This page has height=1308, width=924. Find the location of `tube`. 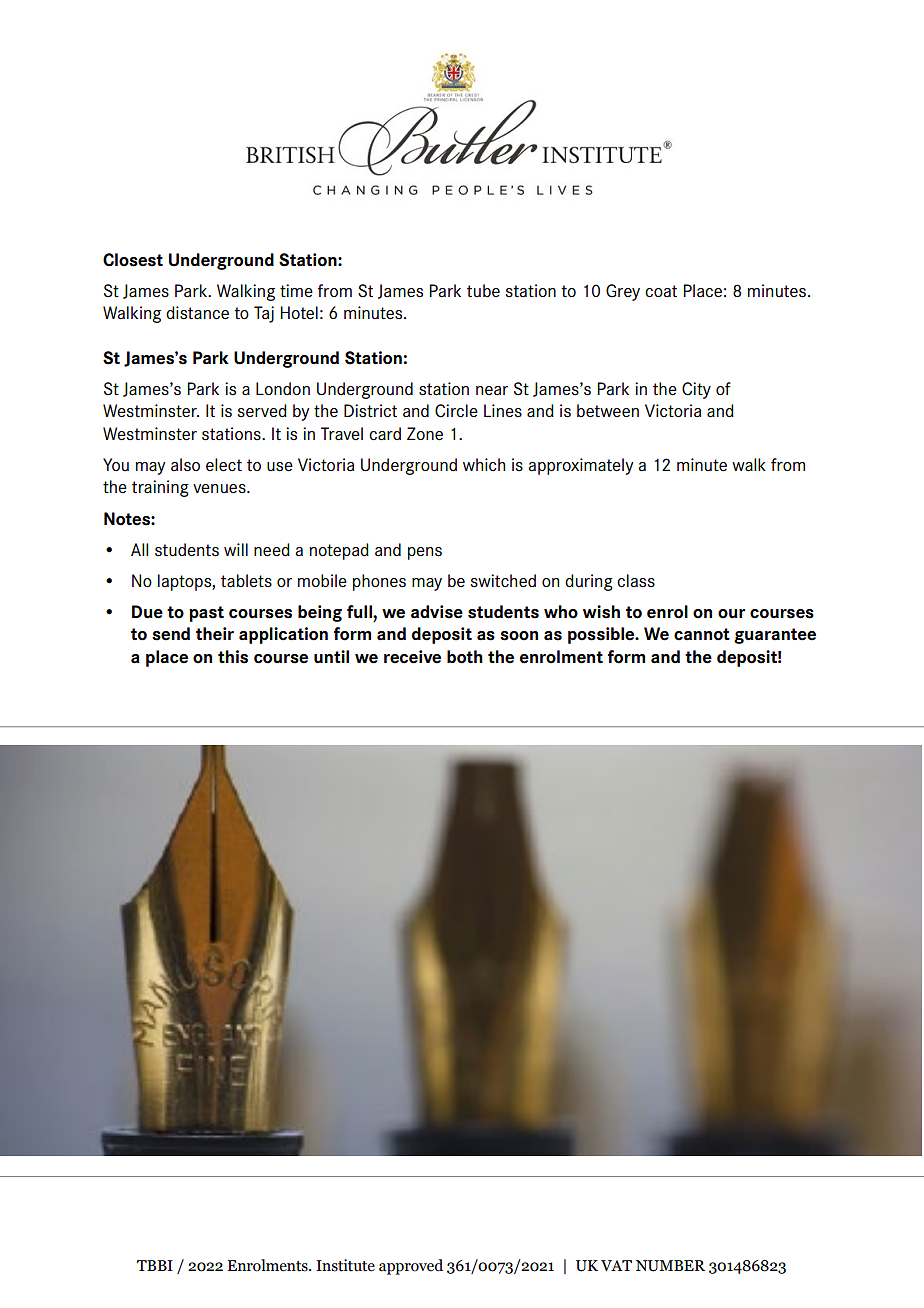

tube is located at coordinates (483, 290).
